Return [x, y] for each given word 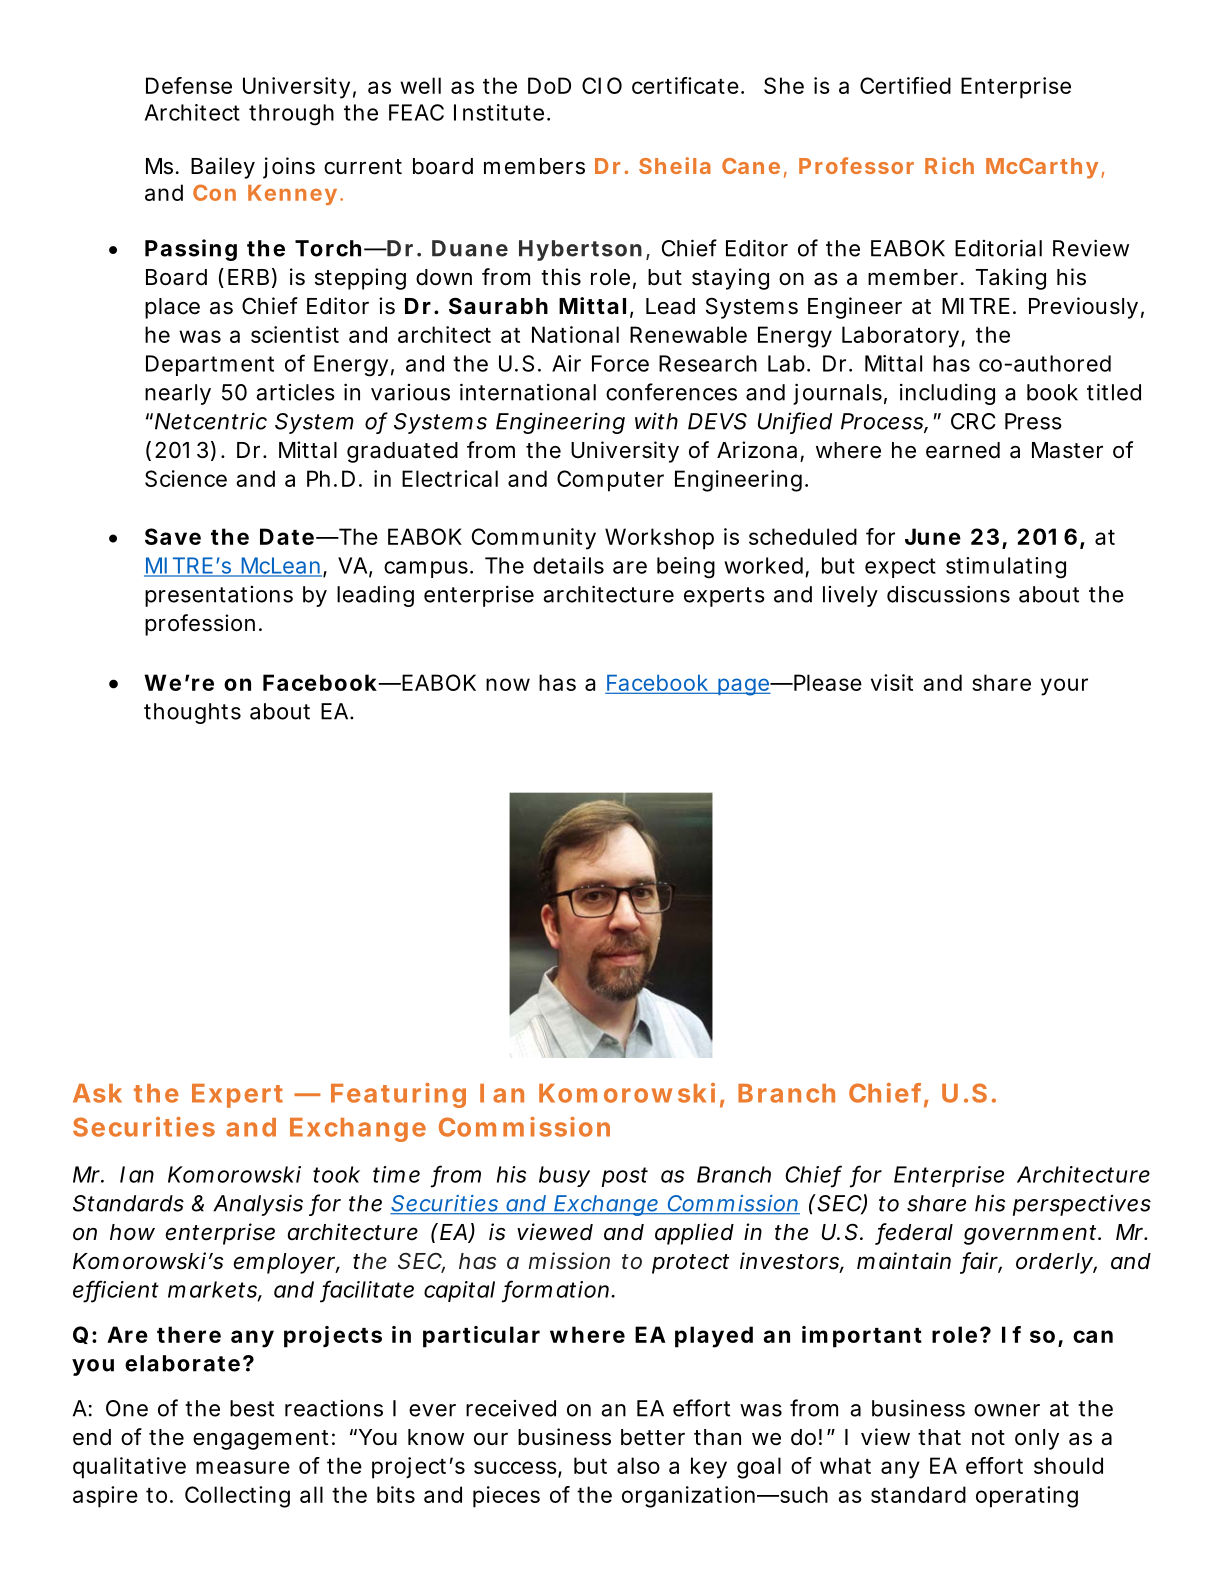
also [638, 1465]
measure [243, 1467]
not [988, 1438]
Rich [949, 165]
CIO [602, 85]
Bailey [223, 168]
